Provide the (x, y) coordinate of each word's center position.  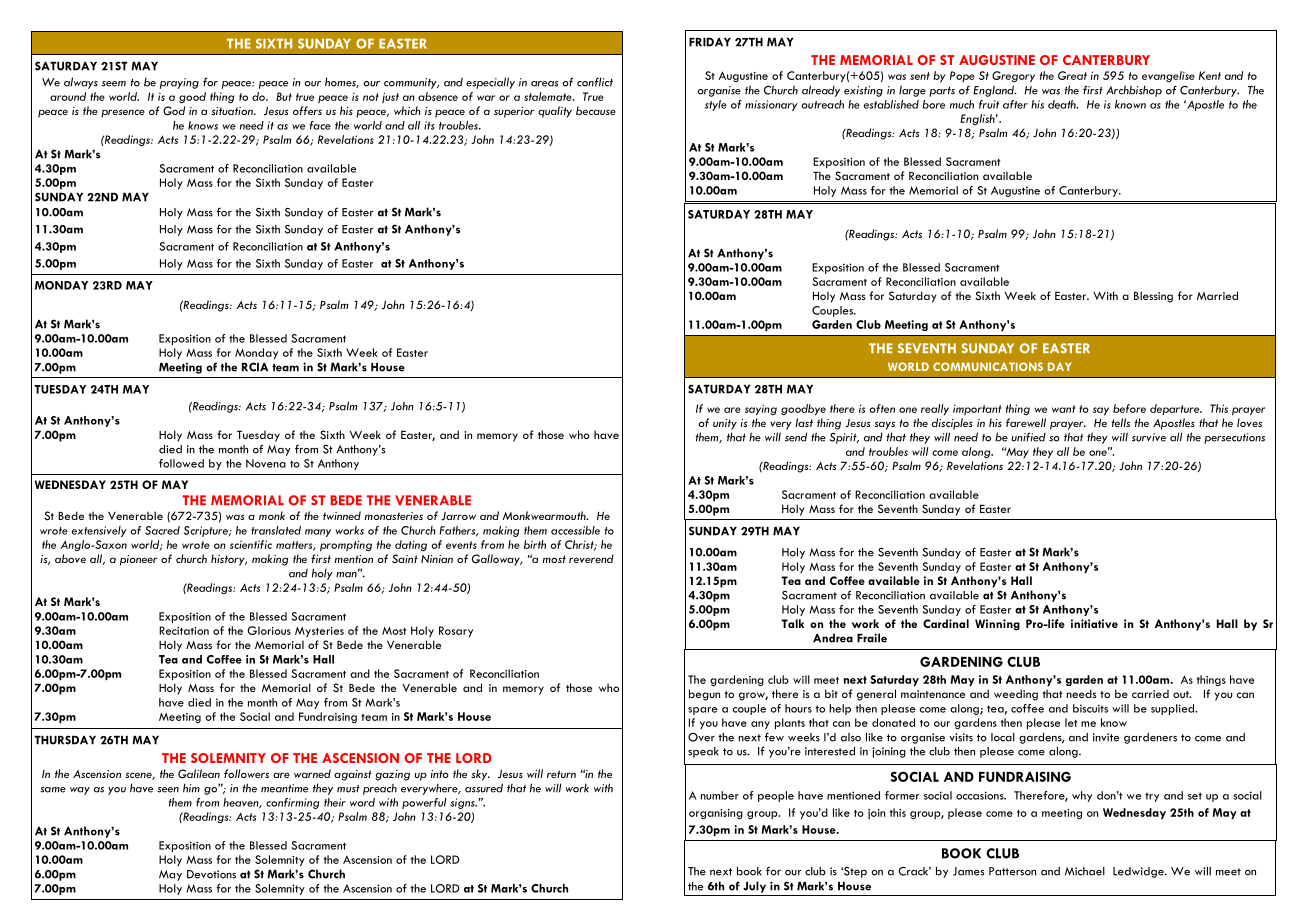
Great (1072, 75)
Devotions (211, 874)
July (754, 887)
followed (181, 463)
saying (761, 410)
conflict (595, 82)
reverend (591, 558)
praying (179, 83)
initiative (1094, 623)
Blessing (1153, 297)
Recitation (184, 630)
